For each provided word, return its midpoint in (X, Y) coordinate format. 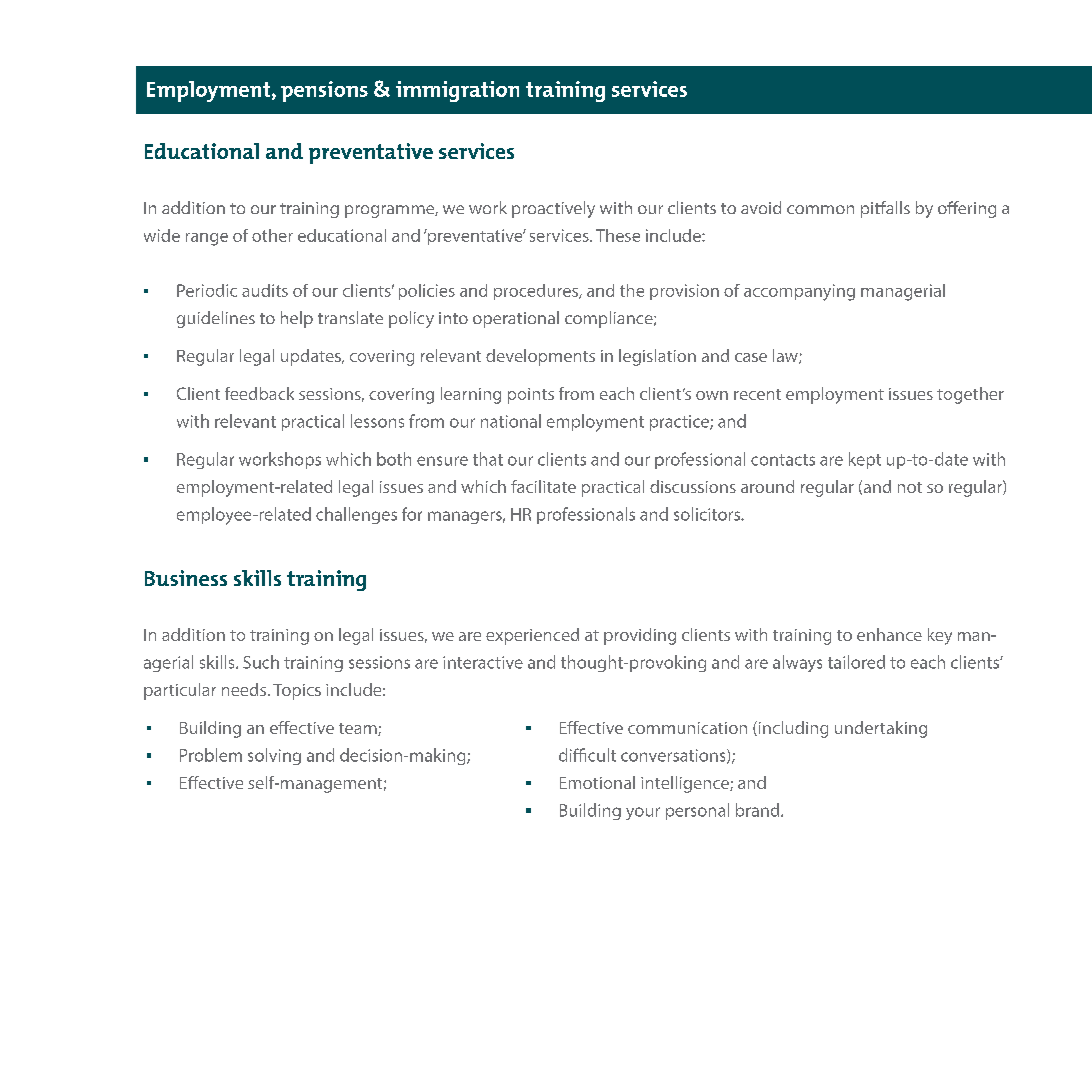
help (297, 319)
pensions (324, 91)
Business (186, 578)
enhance (889, 634)
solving (274, 756)
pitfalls (885, 209)
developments (540, 357)
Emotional (597, 782)
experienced (532, 636)
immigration (457, 91)
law (786, 356)
